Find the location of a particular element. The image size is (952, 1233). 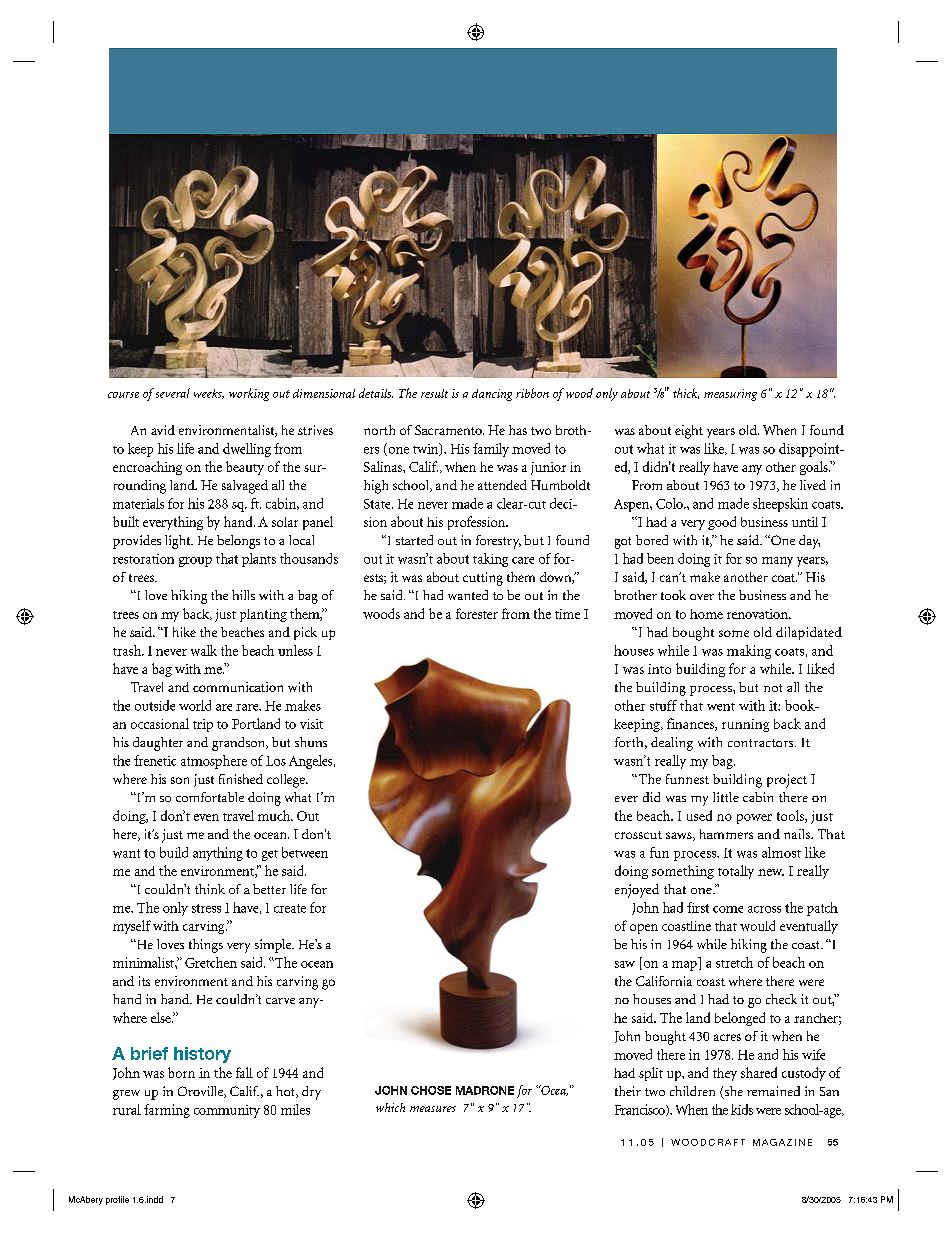

stretch is located at coordinates (734, 962).
